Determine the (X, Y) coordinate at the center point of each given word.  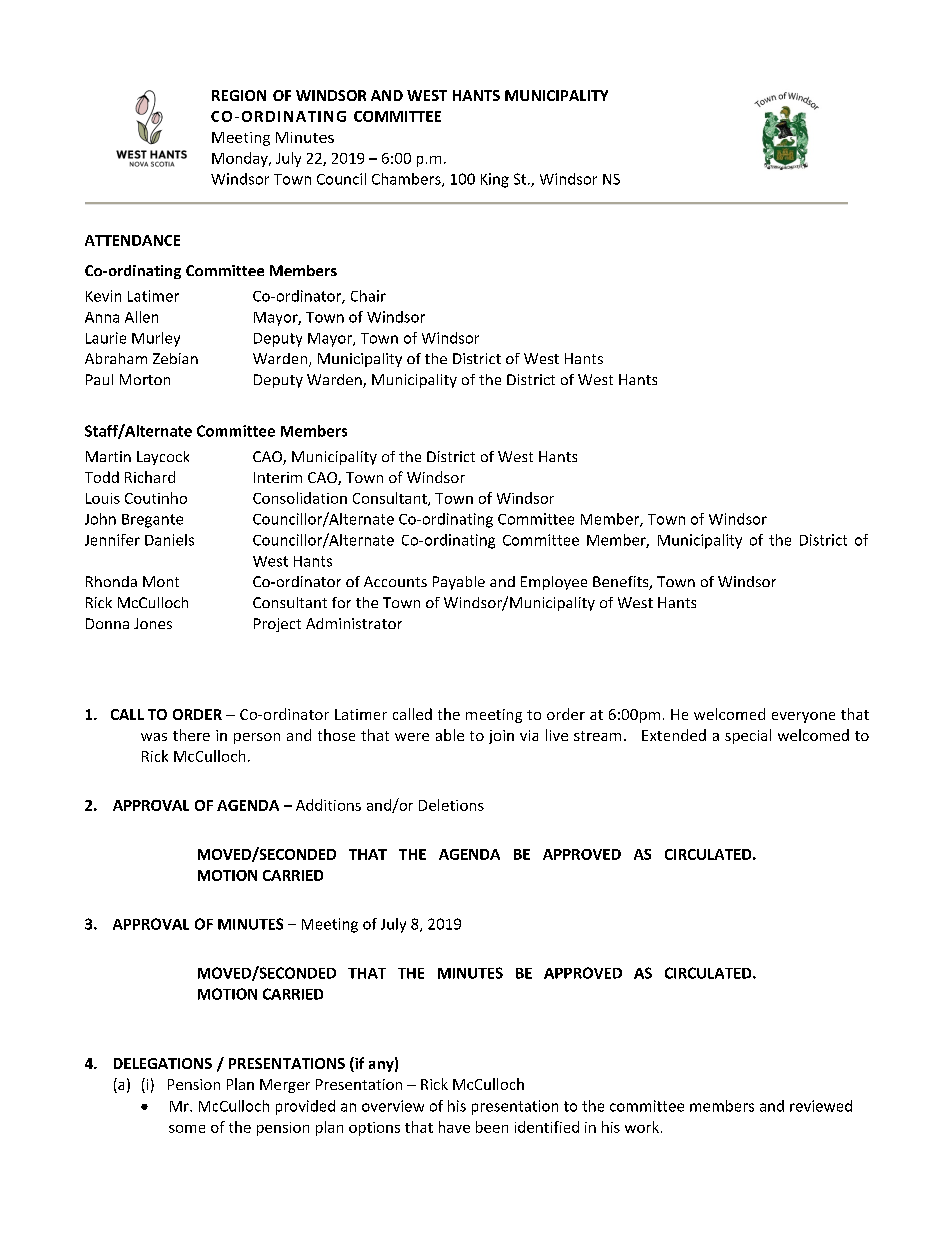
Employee (554, 583)
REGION (239, 95)
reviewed (821, 1106)
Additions (328, 805)
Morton (145, 379)
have (454, 1127)
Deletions (451, 805)
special (748, 736)
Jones (153, 623)
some (187, 1129)
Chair (368, 296)
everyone (803, 717)
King (495, 180)
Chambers (407, 180)
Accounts (395, 581)
